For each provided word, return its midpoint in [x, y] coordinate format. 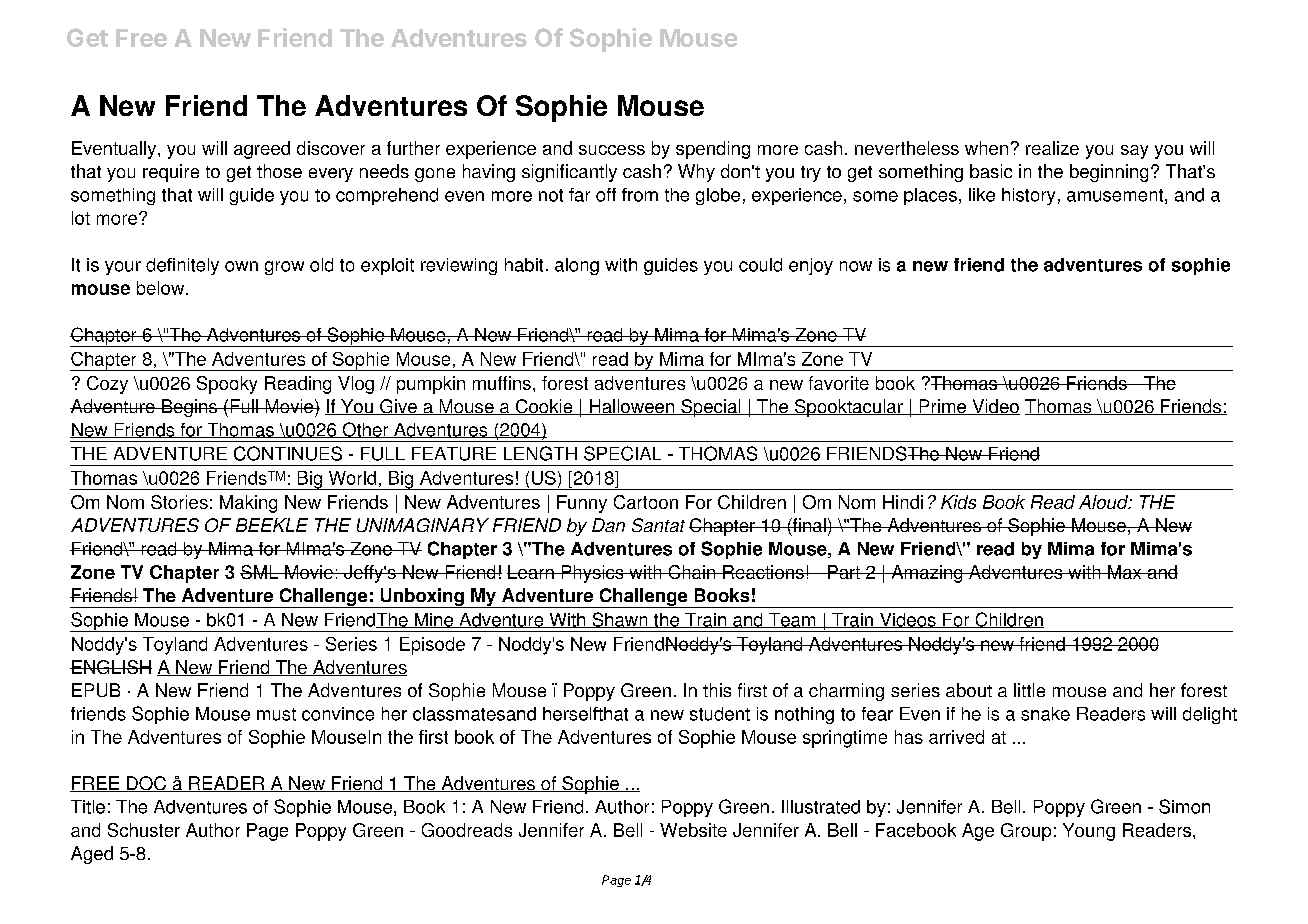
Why [696, 173]
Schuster [144, 830]
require [171, 173]
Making [248, 504]
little [1029, 690]
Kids [958, 502]
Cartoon [646, 502]
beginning [1109, 173]
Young [1089, 832]
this [717, 690]
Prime [942, 407]
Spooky [227, 385]
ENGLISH [111, 667]
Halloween [631, 407]
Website [693, 830]
